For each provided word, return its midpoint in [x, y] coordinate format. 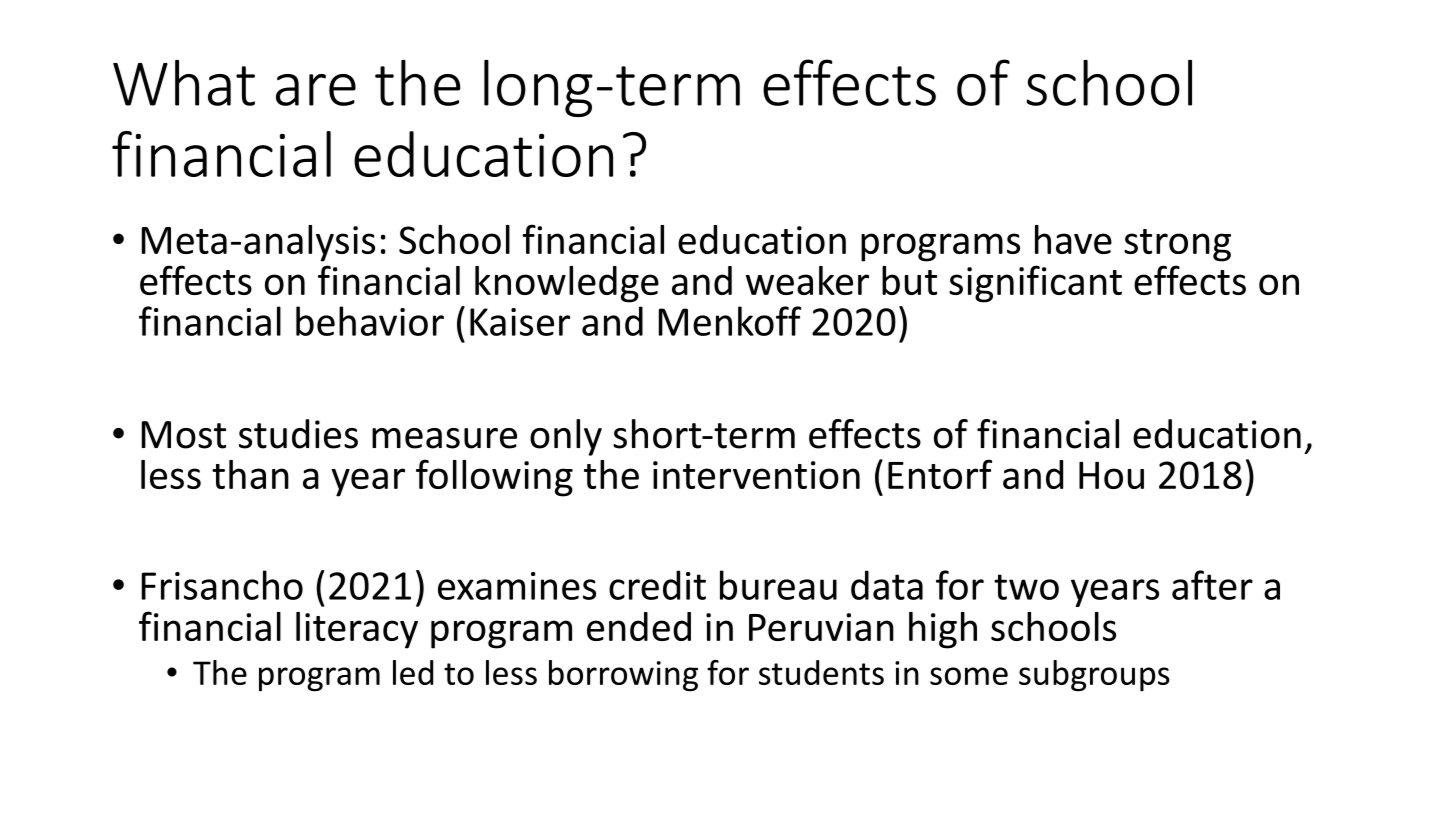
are [316, 90]
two [1026, 587]
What [184, 83]
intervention [756, 475]
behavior [370, 321]
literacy [357, 630]
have [1073, 239]
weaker [807, 280]
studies [298, 434]
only [566, 437]
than [250, 474]
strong [1177, 245]
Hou [1111, 475]
